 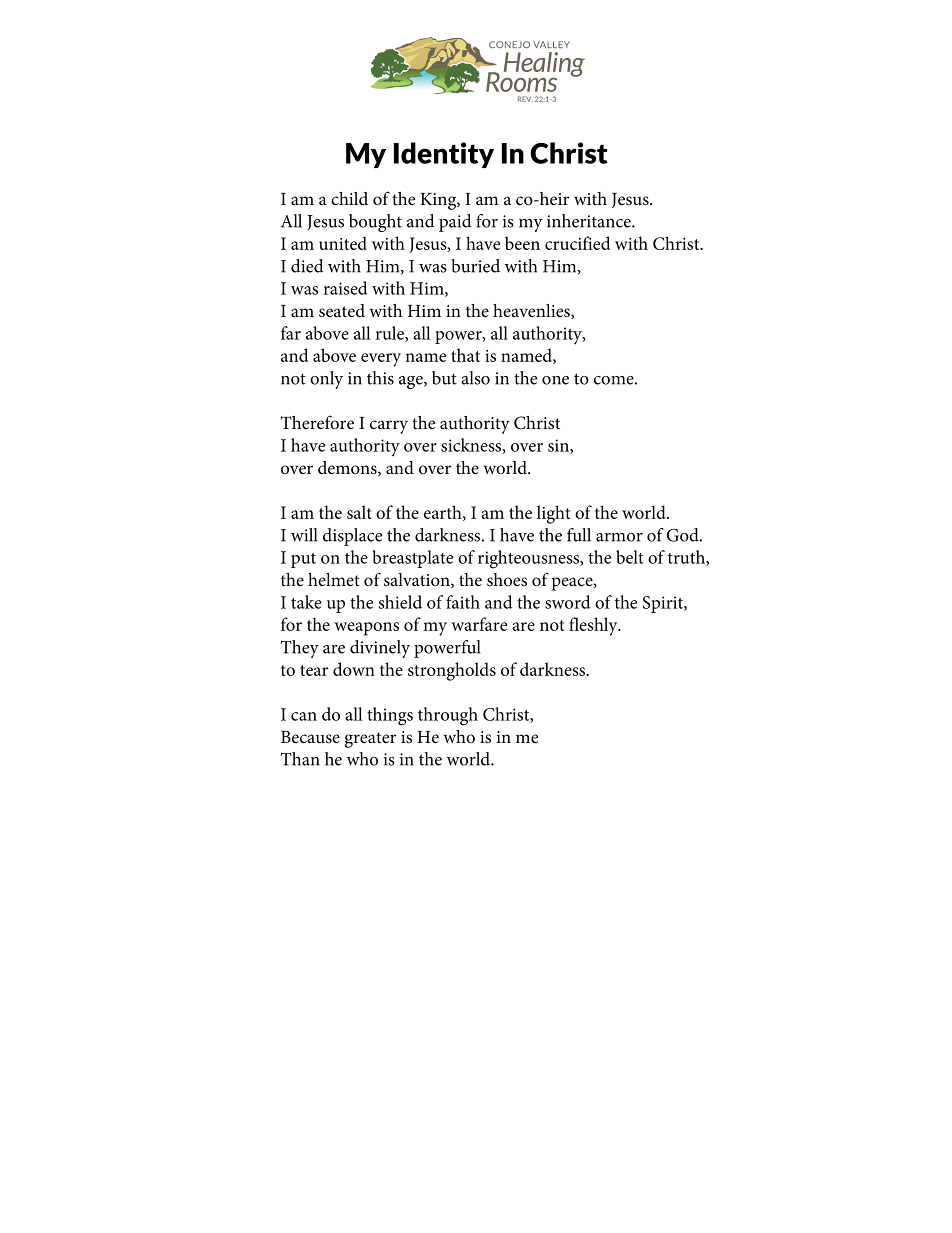 What do you see at coordinates (352, 537) in the page?
I see `displace` at bounding box center [352, 537].
